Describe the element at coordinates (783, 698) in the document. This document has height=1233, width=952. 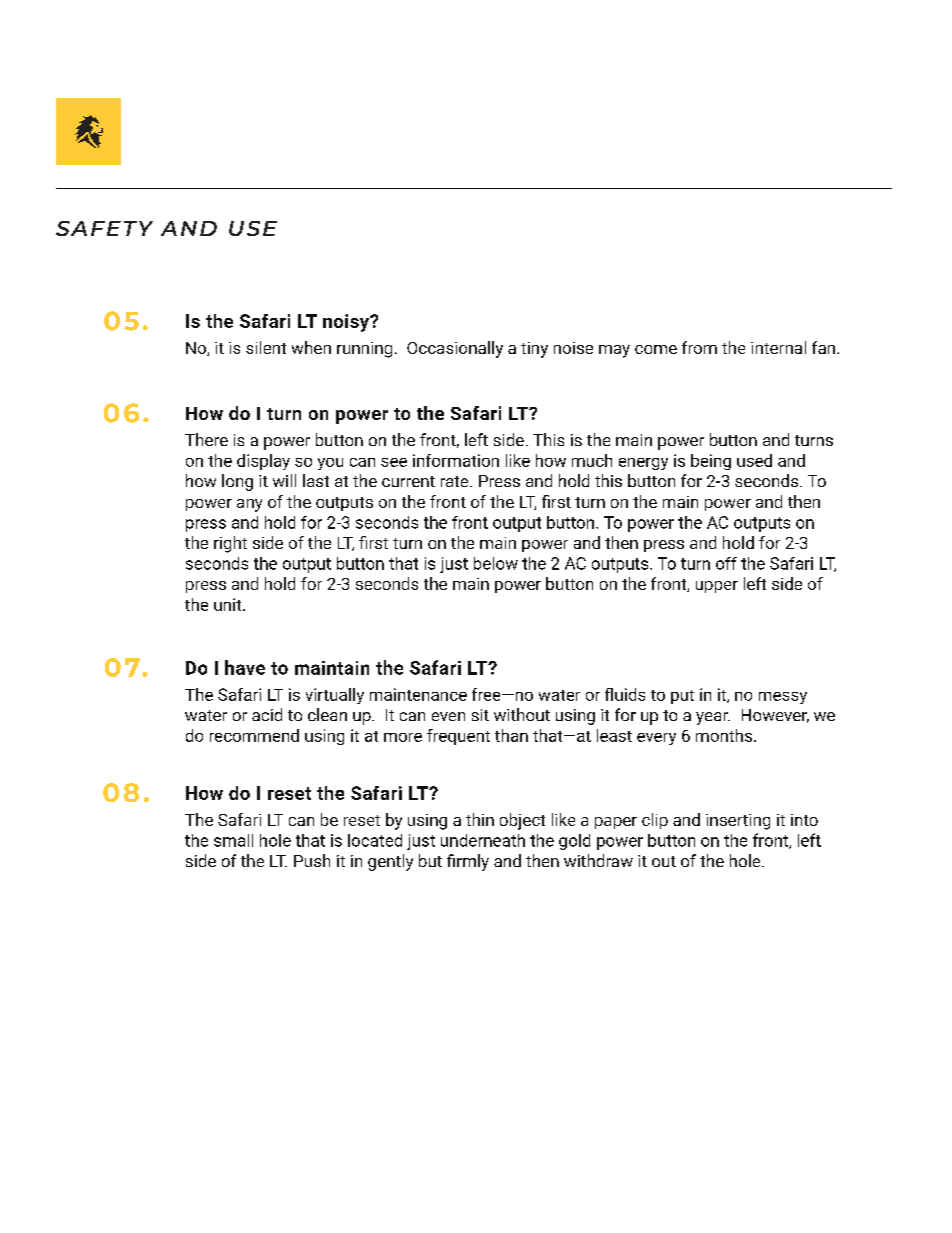
I see `messy` at that location.
